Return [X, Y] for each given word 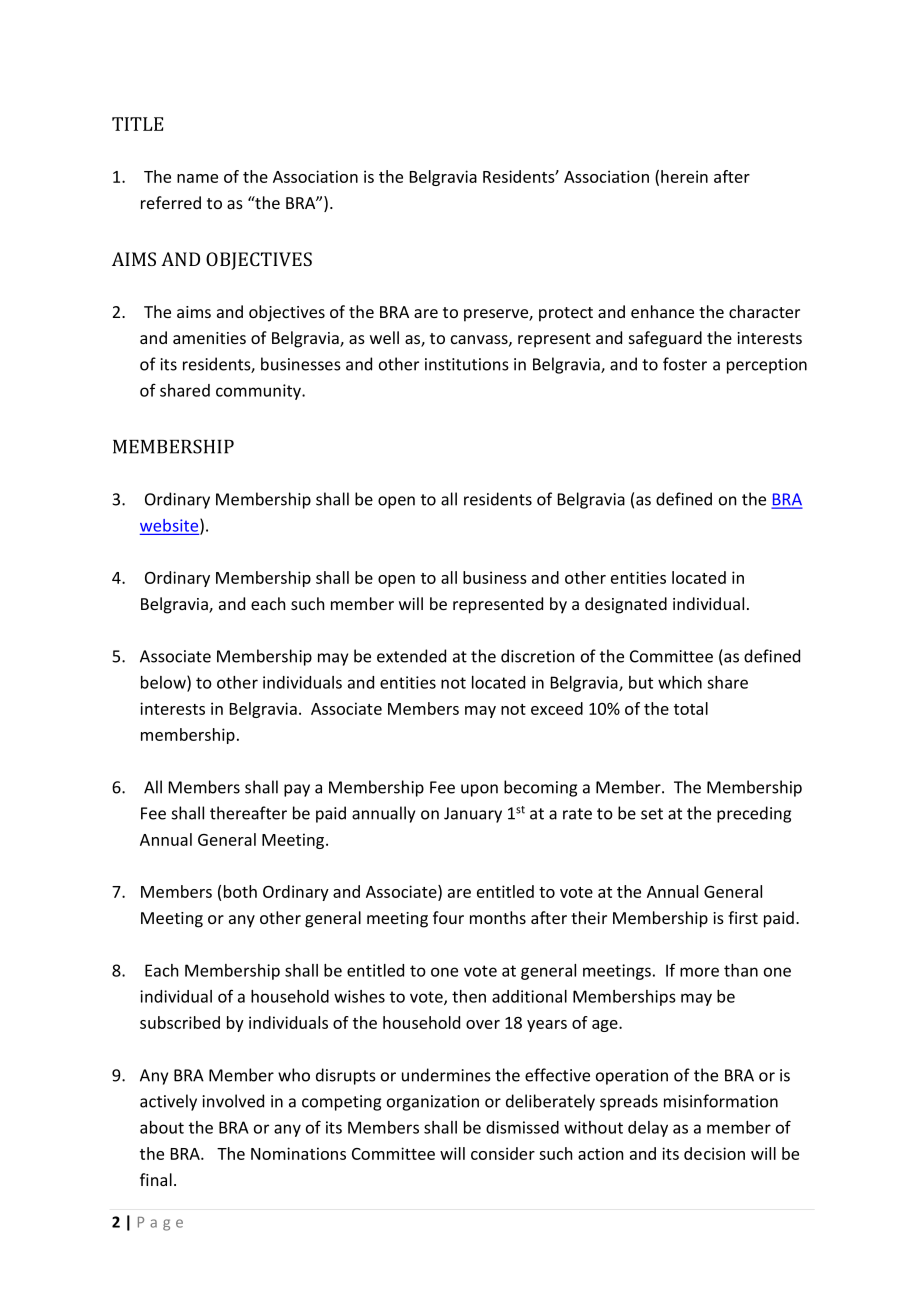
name [197, 178]
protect [566, 314]
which [680, 682]
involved [233, 1101]
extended [411, 656]
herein [684, 176]
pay [297, 790]
